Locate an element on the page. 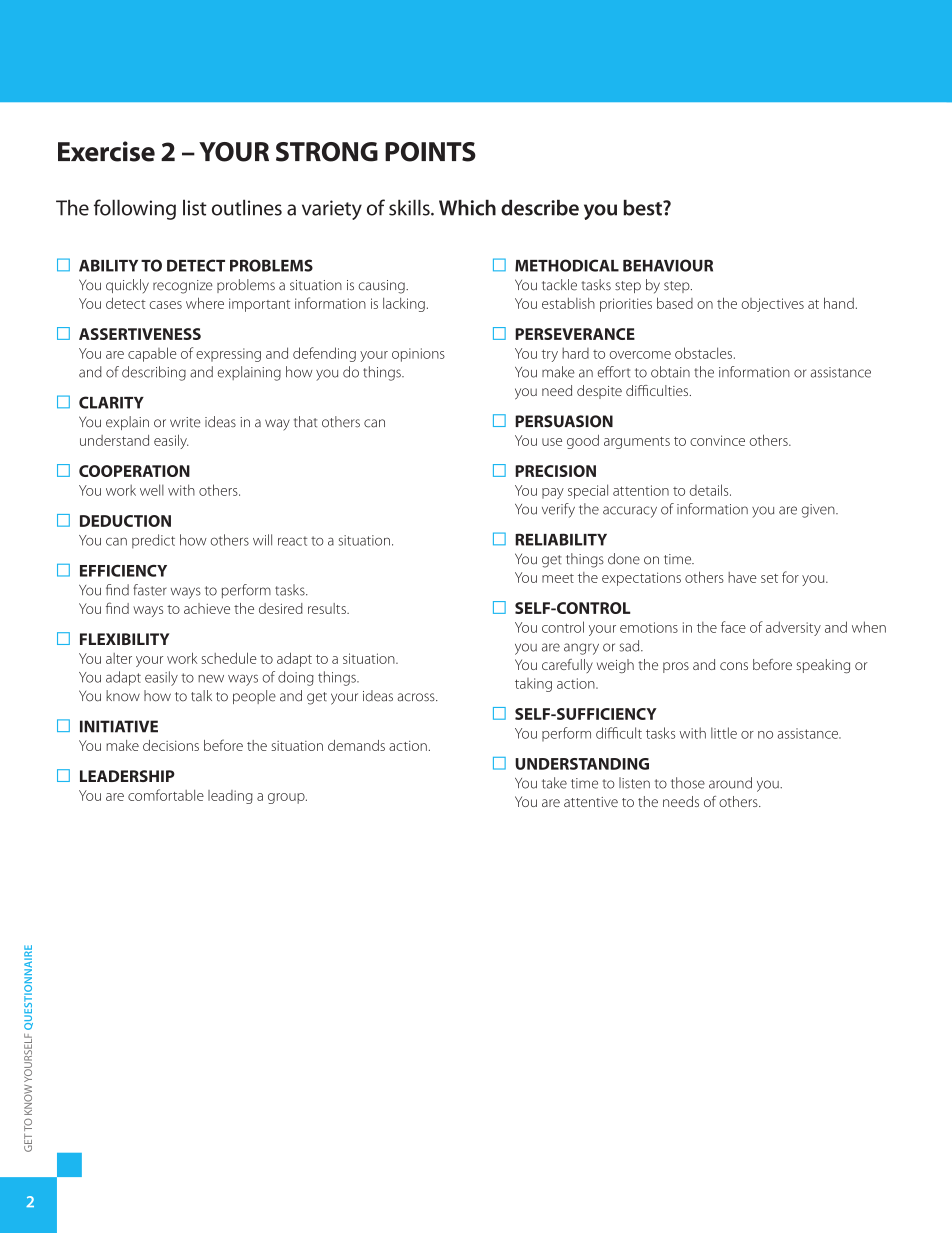 The width and height of the page is (952, 1233). PERSEVERANCE is located at coordinates (575, 334).
